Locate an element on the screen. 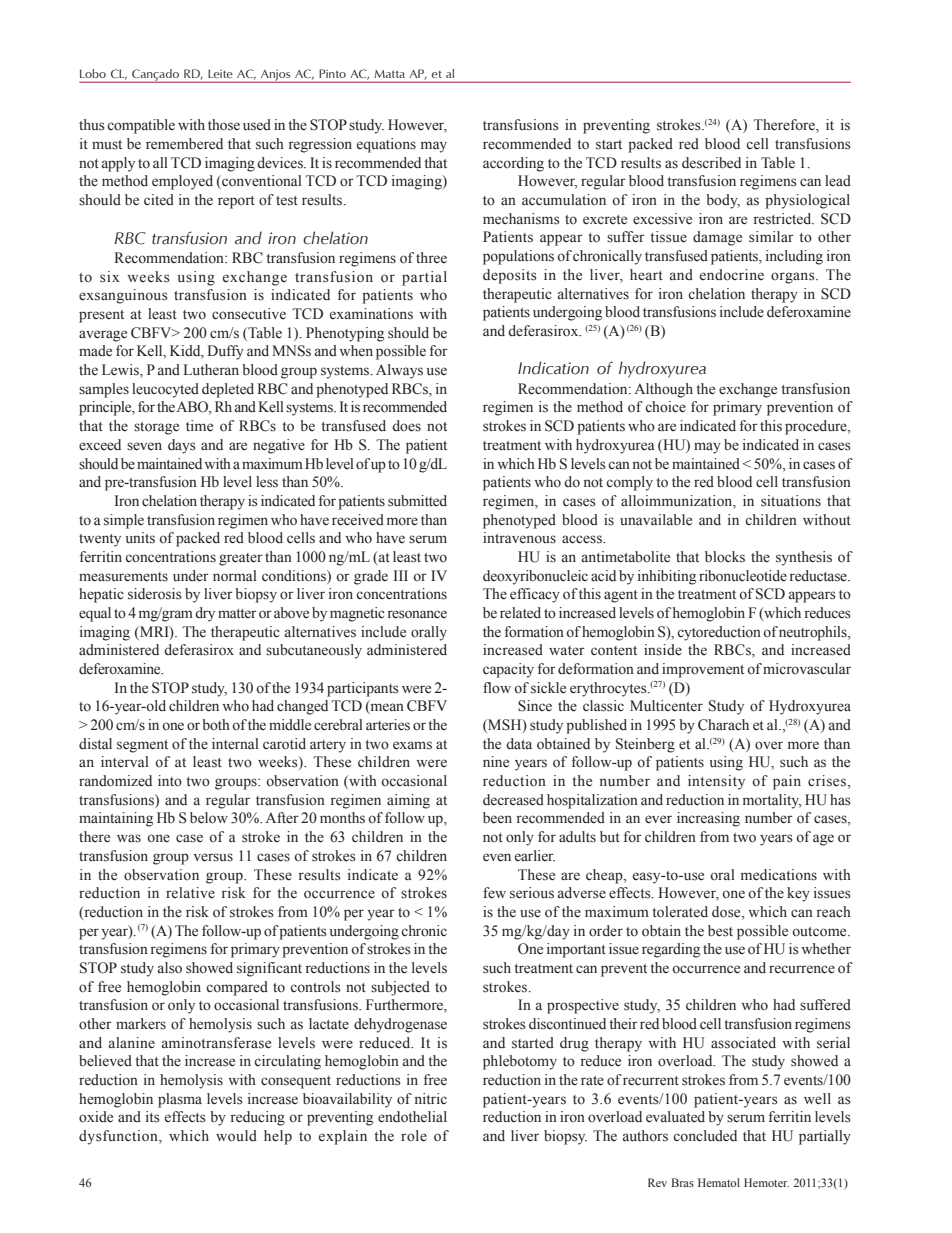 The height and width of the screenshot is (1233, 952). concluded is located at coordinates (705, 1136).
